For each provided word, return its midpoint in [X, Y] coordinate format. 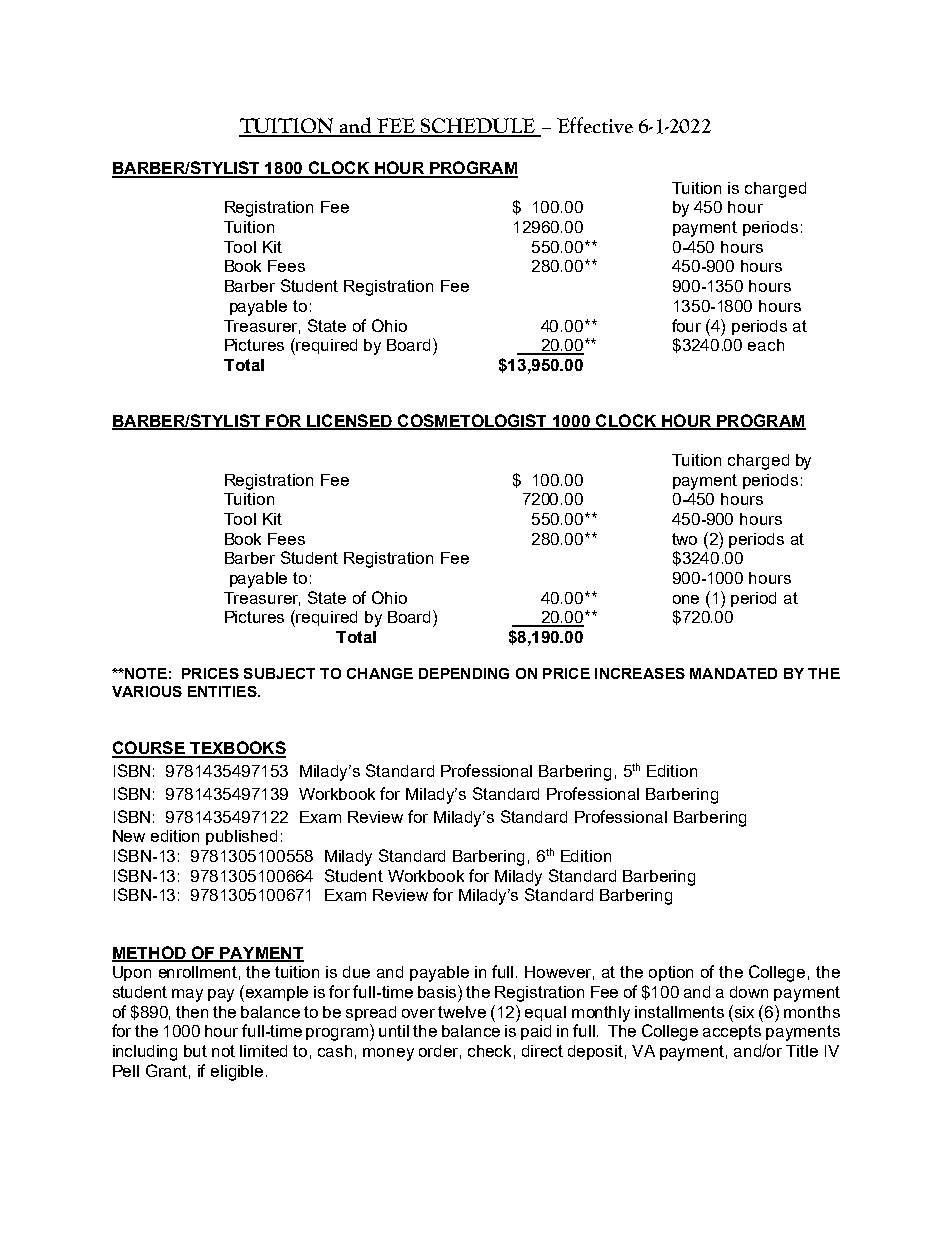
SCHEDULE [478, 127]
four [686, 325]
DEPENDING [464, 673]
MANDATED [733, 673]
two [684, 539]
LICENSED [349, 421]
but [195, 1051]
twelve [462, 1012]
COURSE [149, 749]
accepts [732, 1032]
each [766, 345]
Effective [595, 125]
